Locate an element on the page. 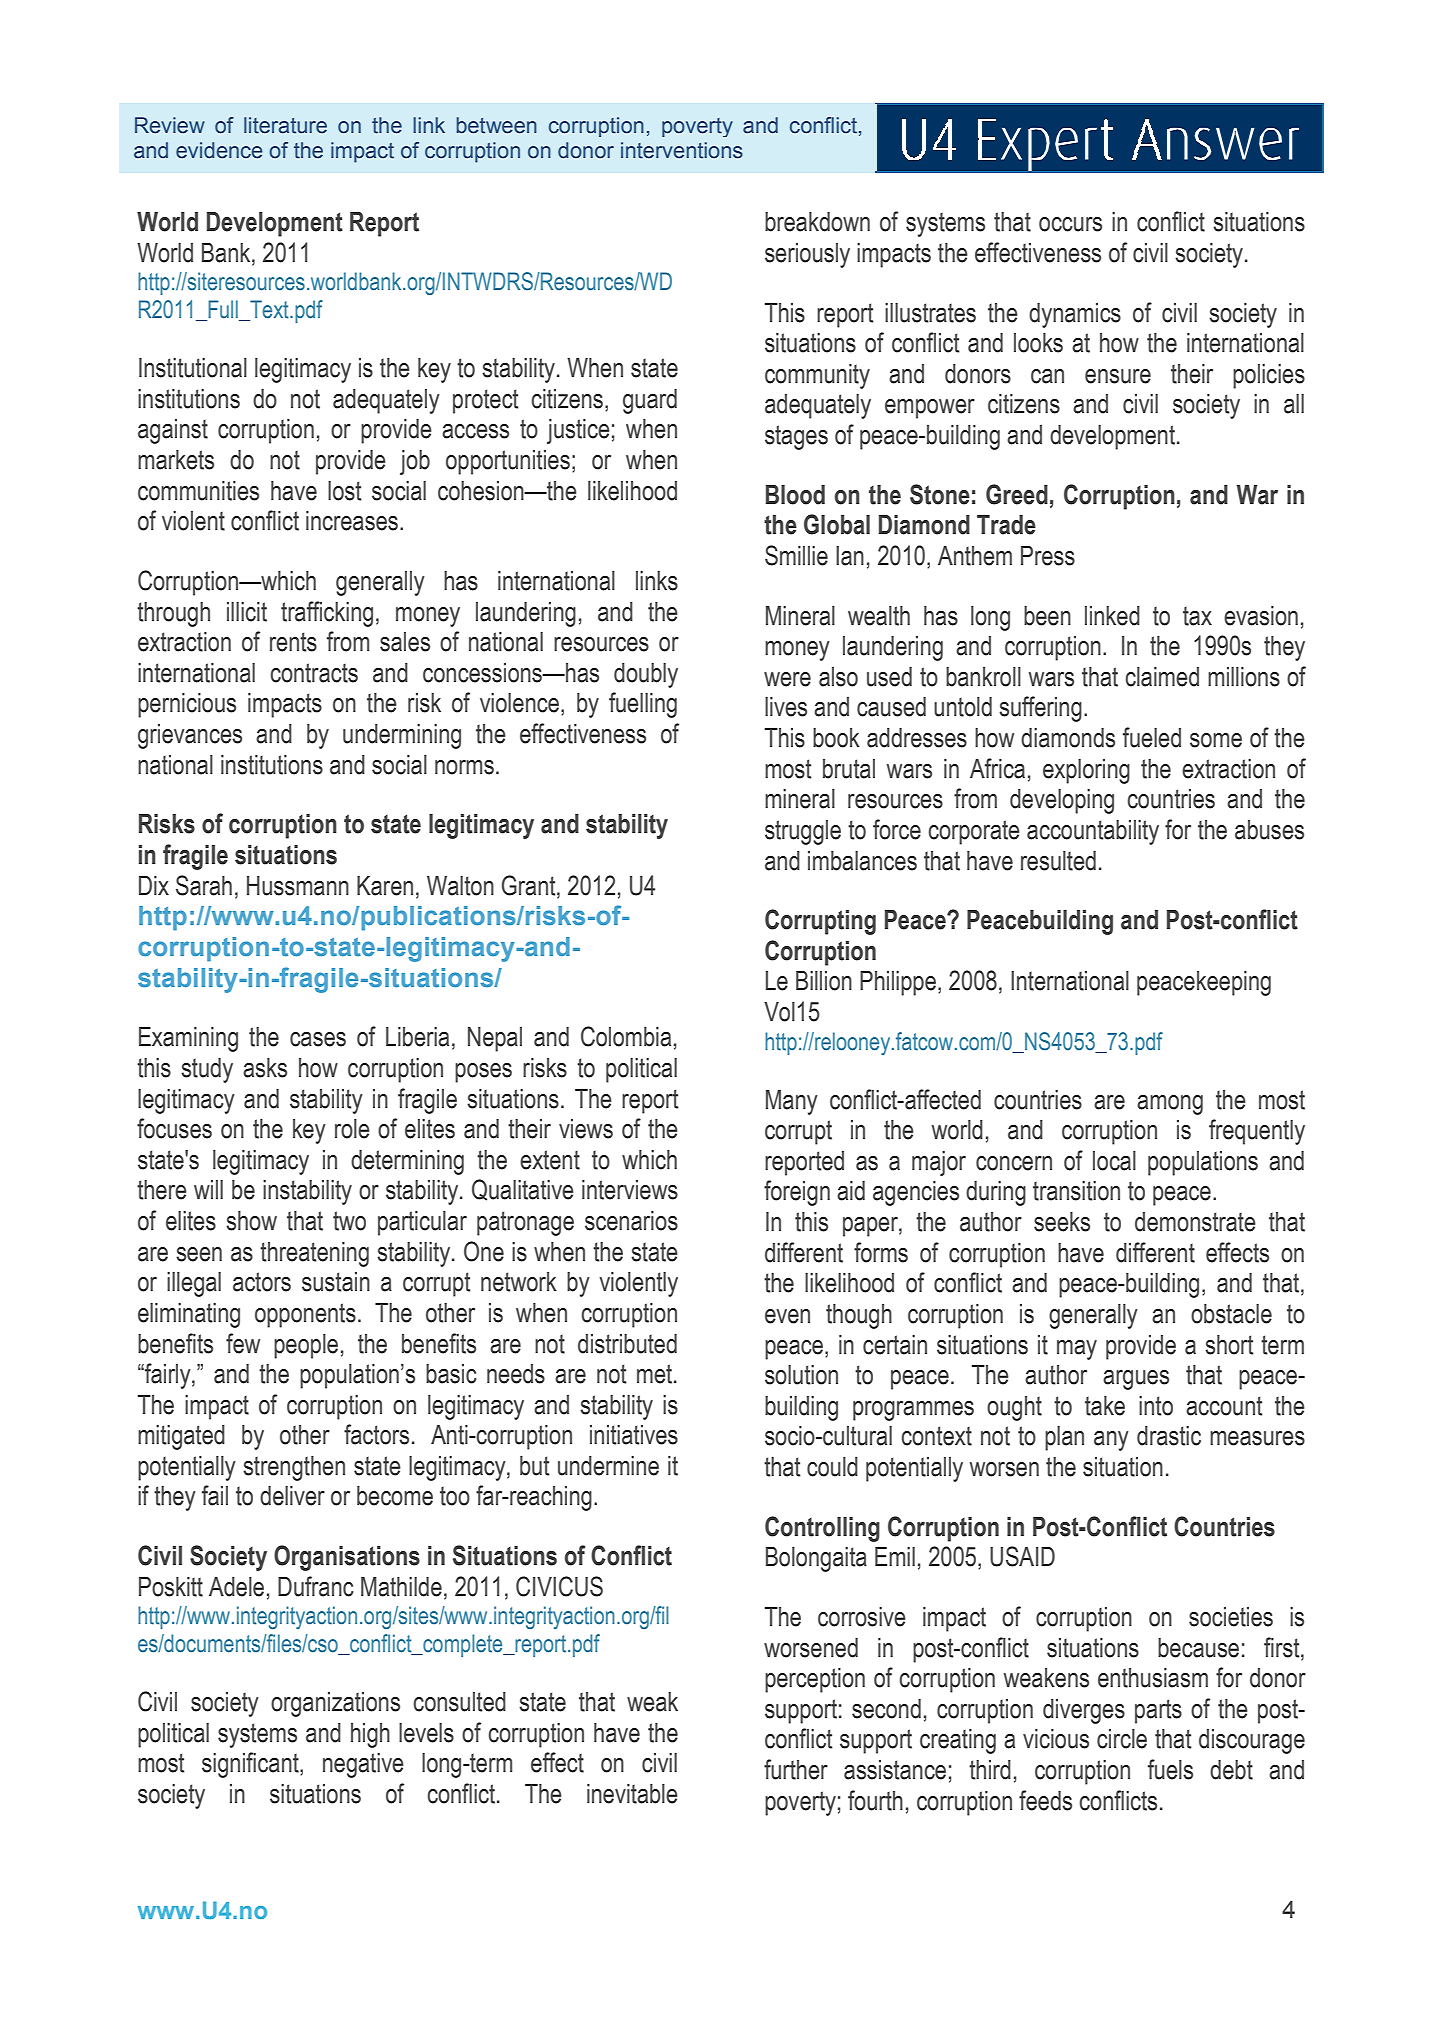 This image has height=2042, width=1443. further is located at coordinates (796, 1769).
